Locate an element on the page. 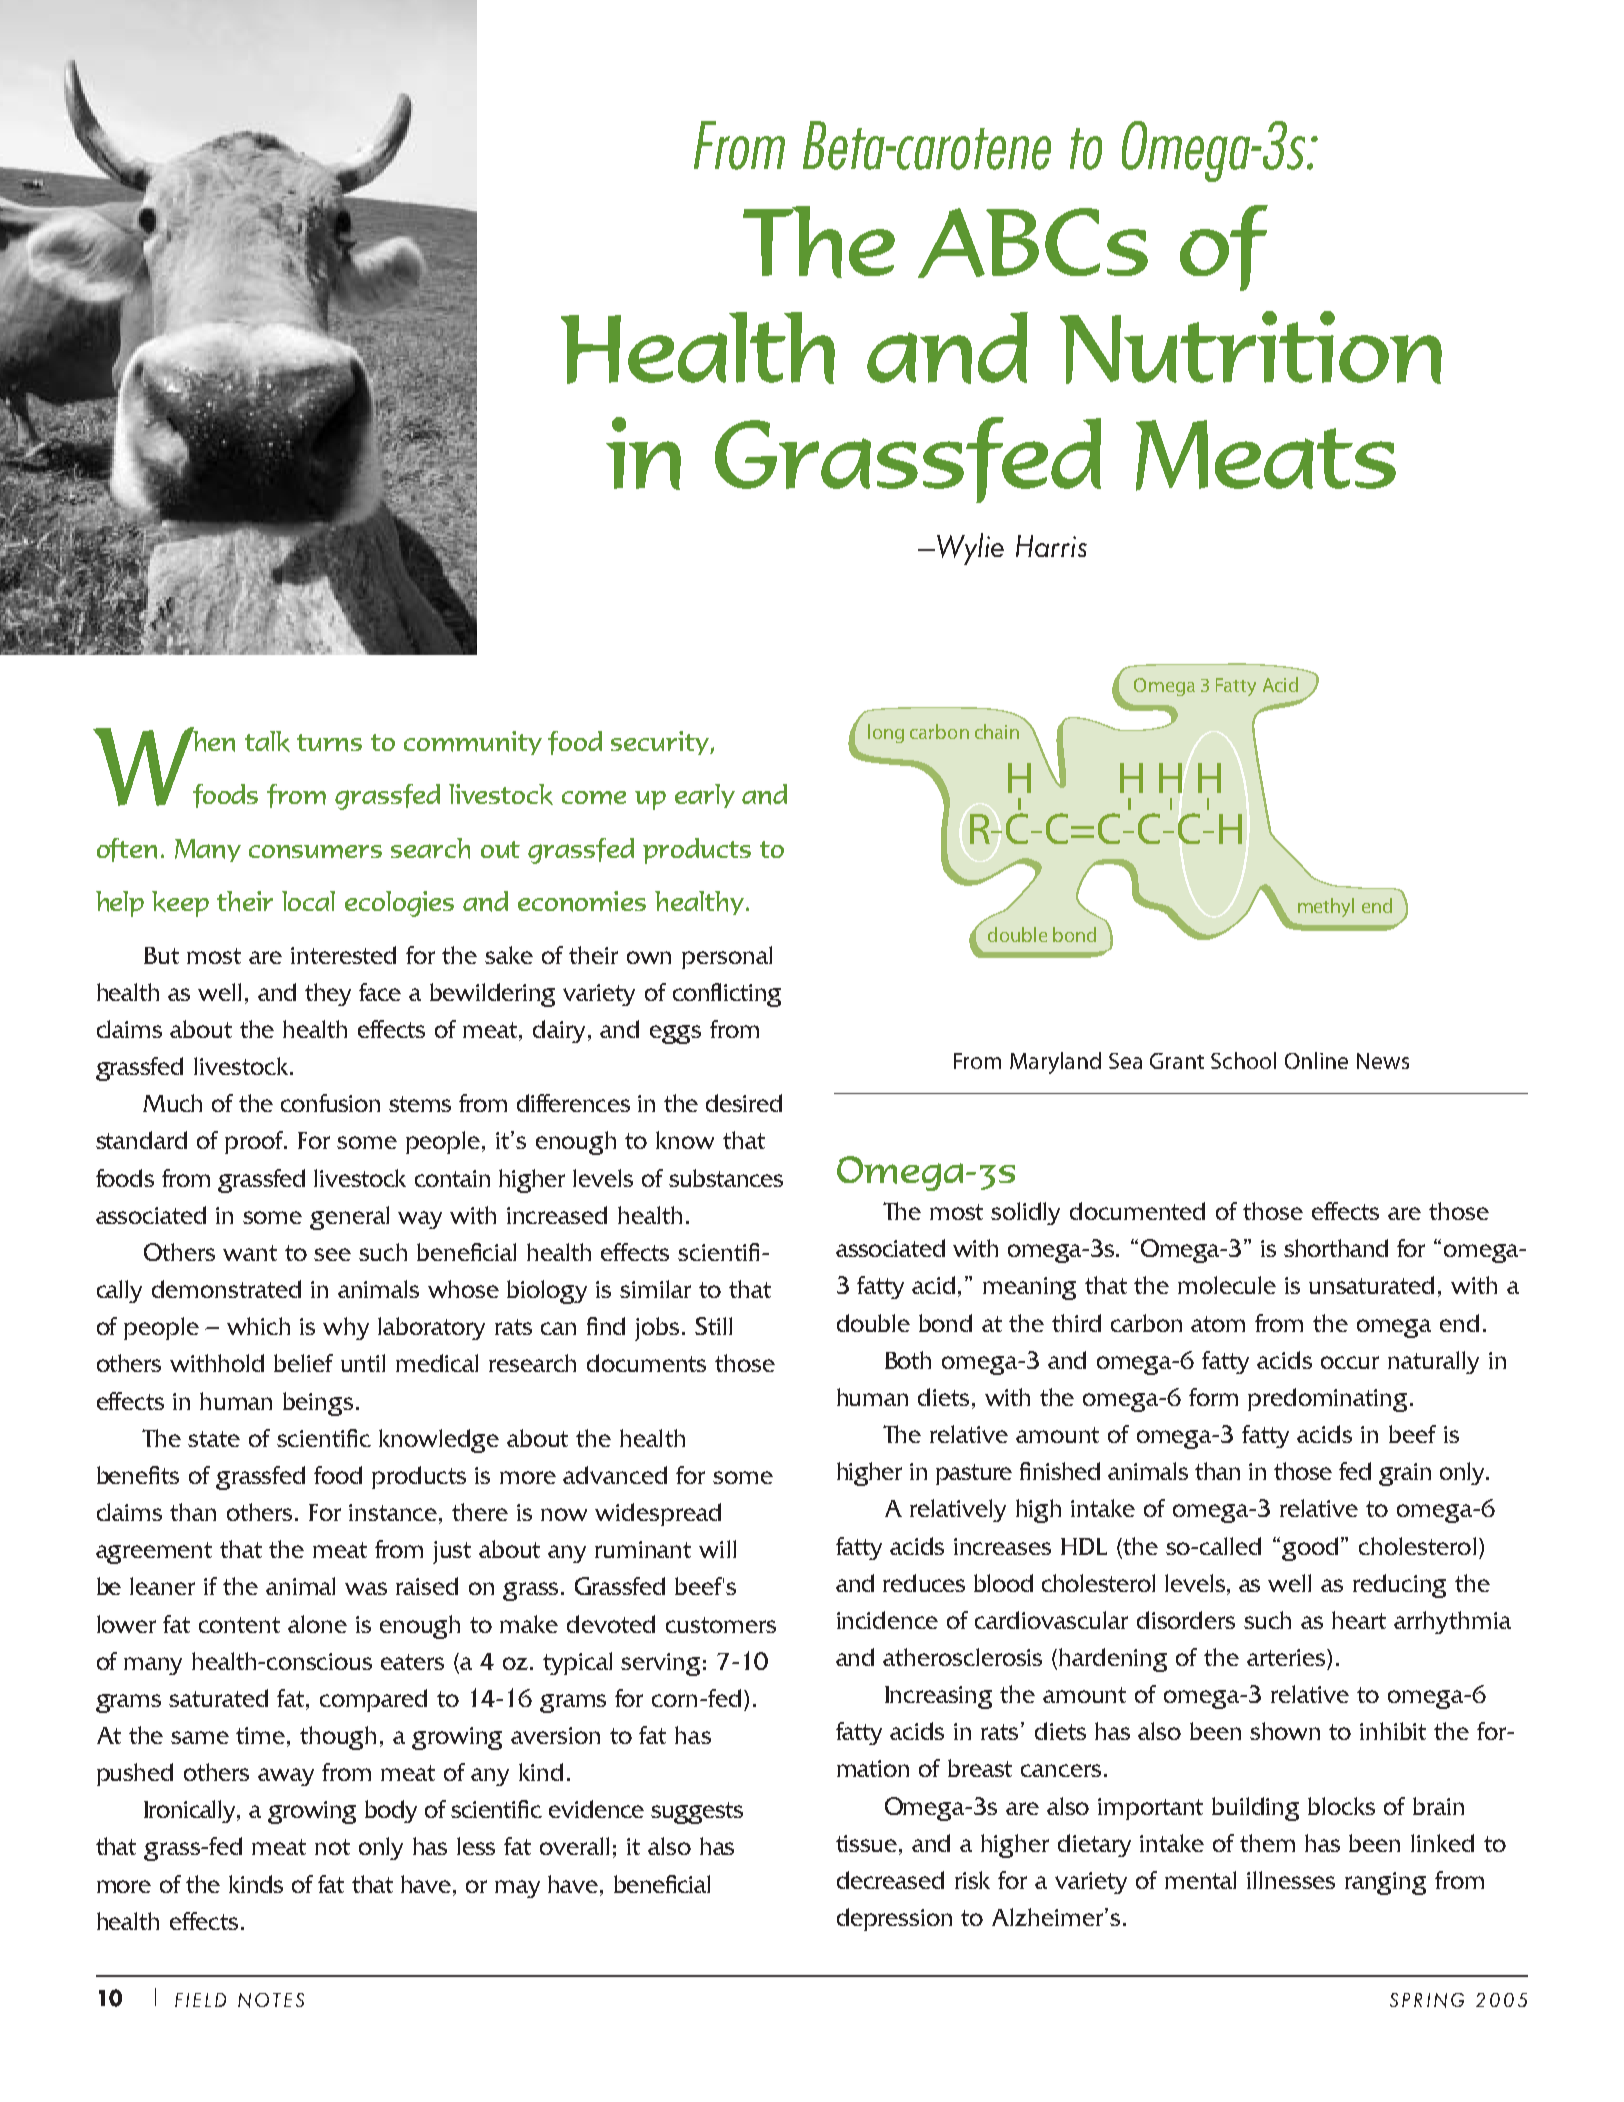 The image size is (1624, 2102). substances is located at coordinates (726, 1178).
